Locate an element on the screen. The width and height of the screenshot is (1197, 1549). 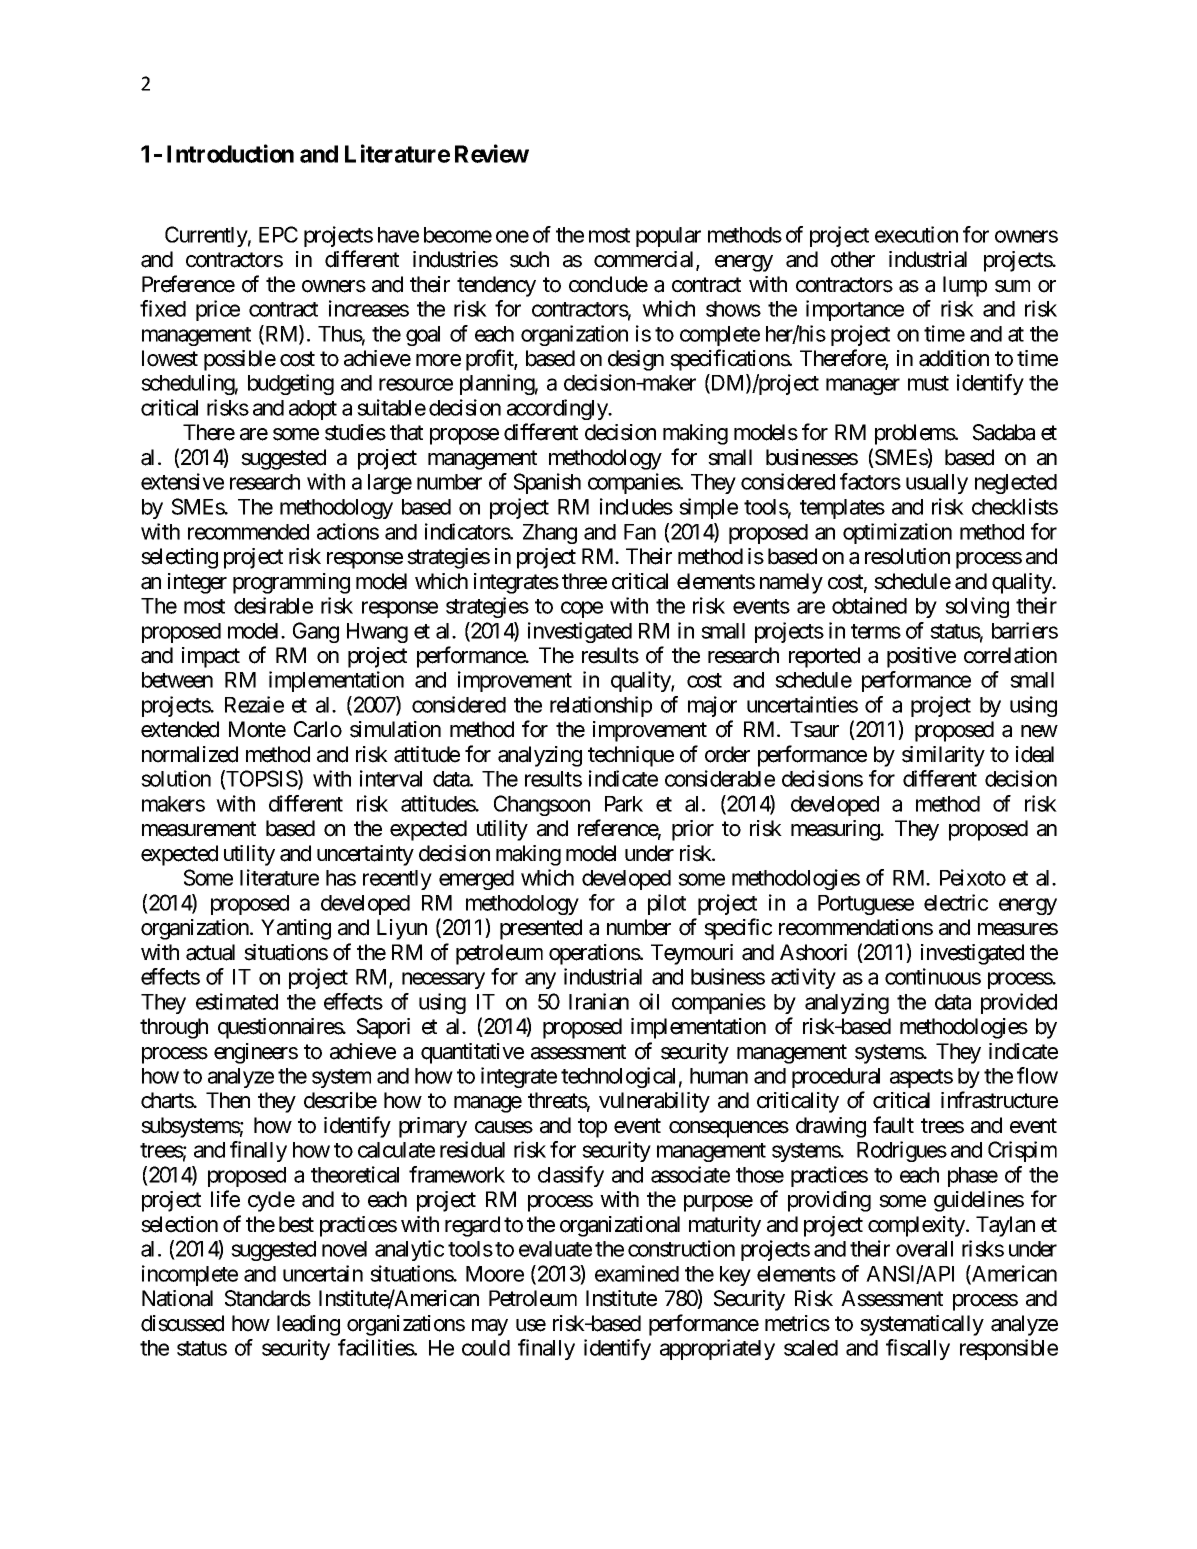
leading is located at coordinates (308, 1325).
